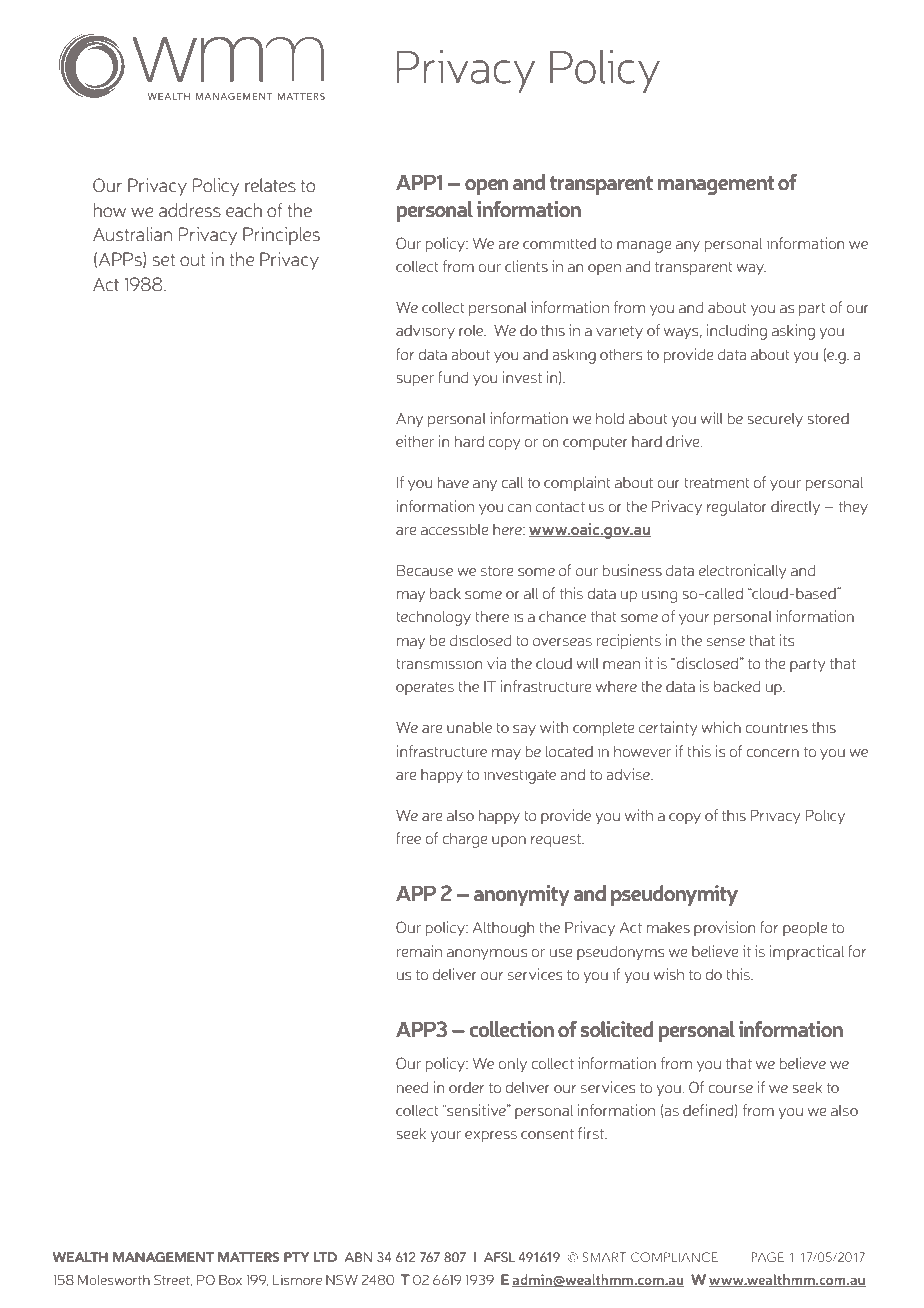 The width and height of the screenshot is (924, 1308). What do you see at coordinates (716, 483) in the screenshot?
I see `treatment` at bounding box center [716, 483].
